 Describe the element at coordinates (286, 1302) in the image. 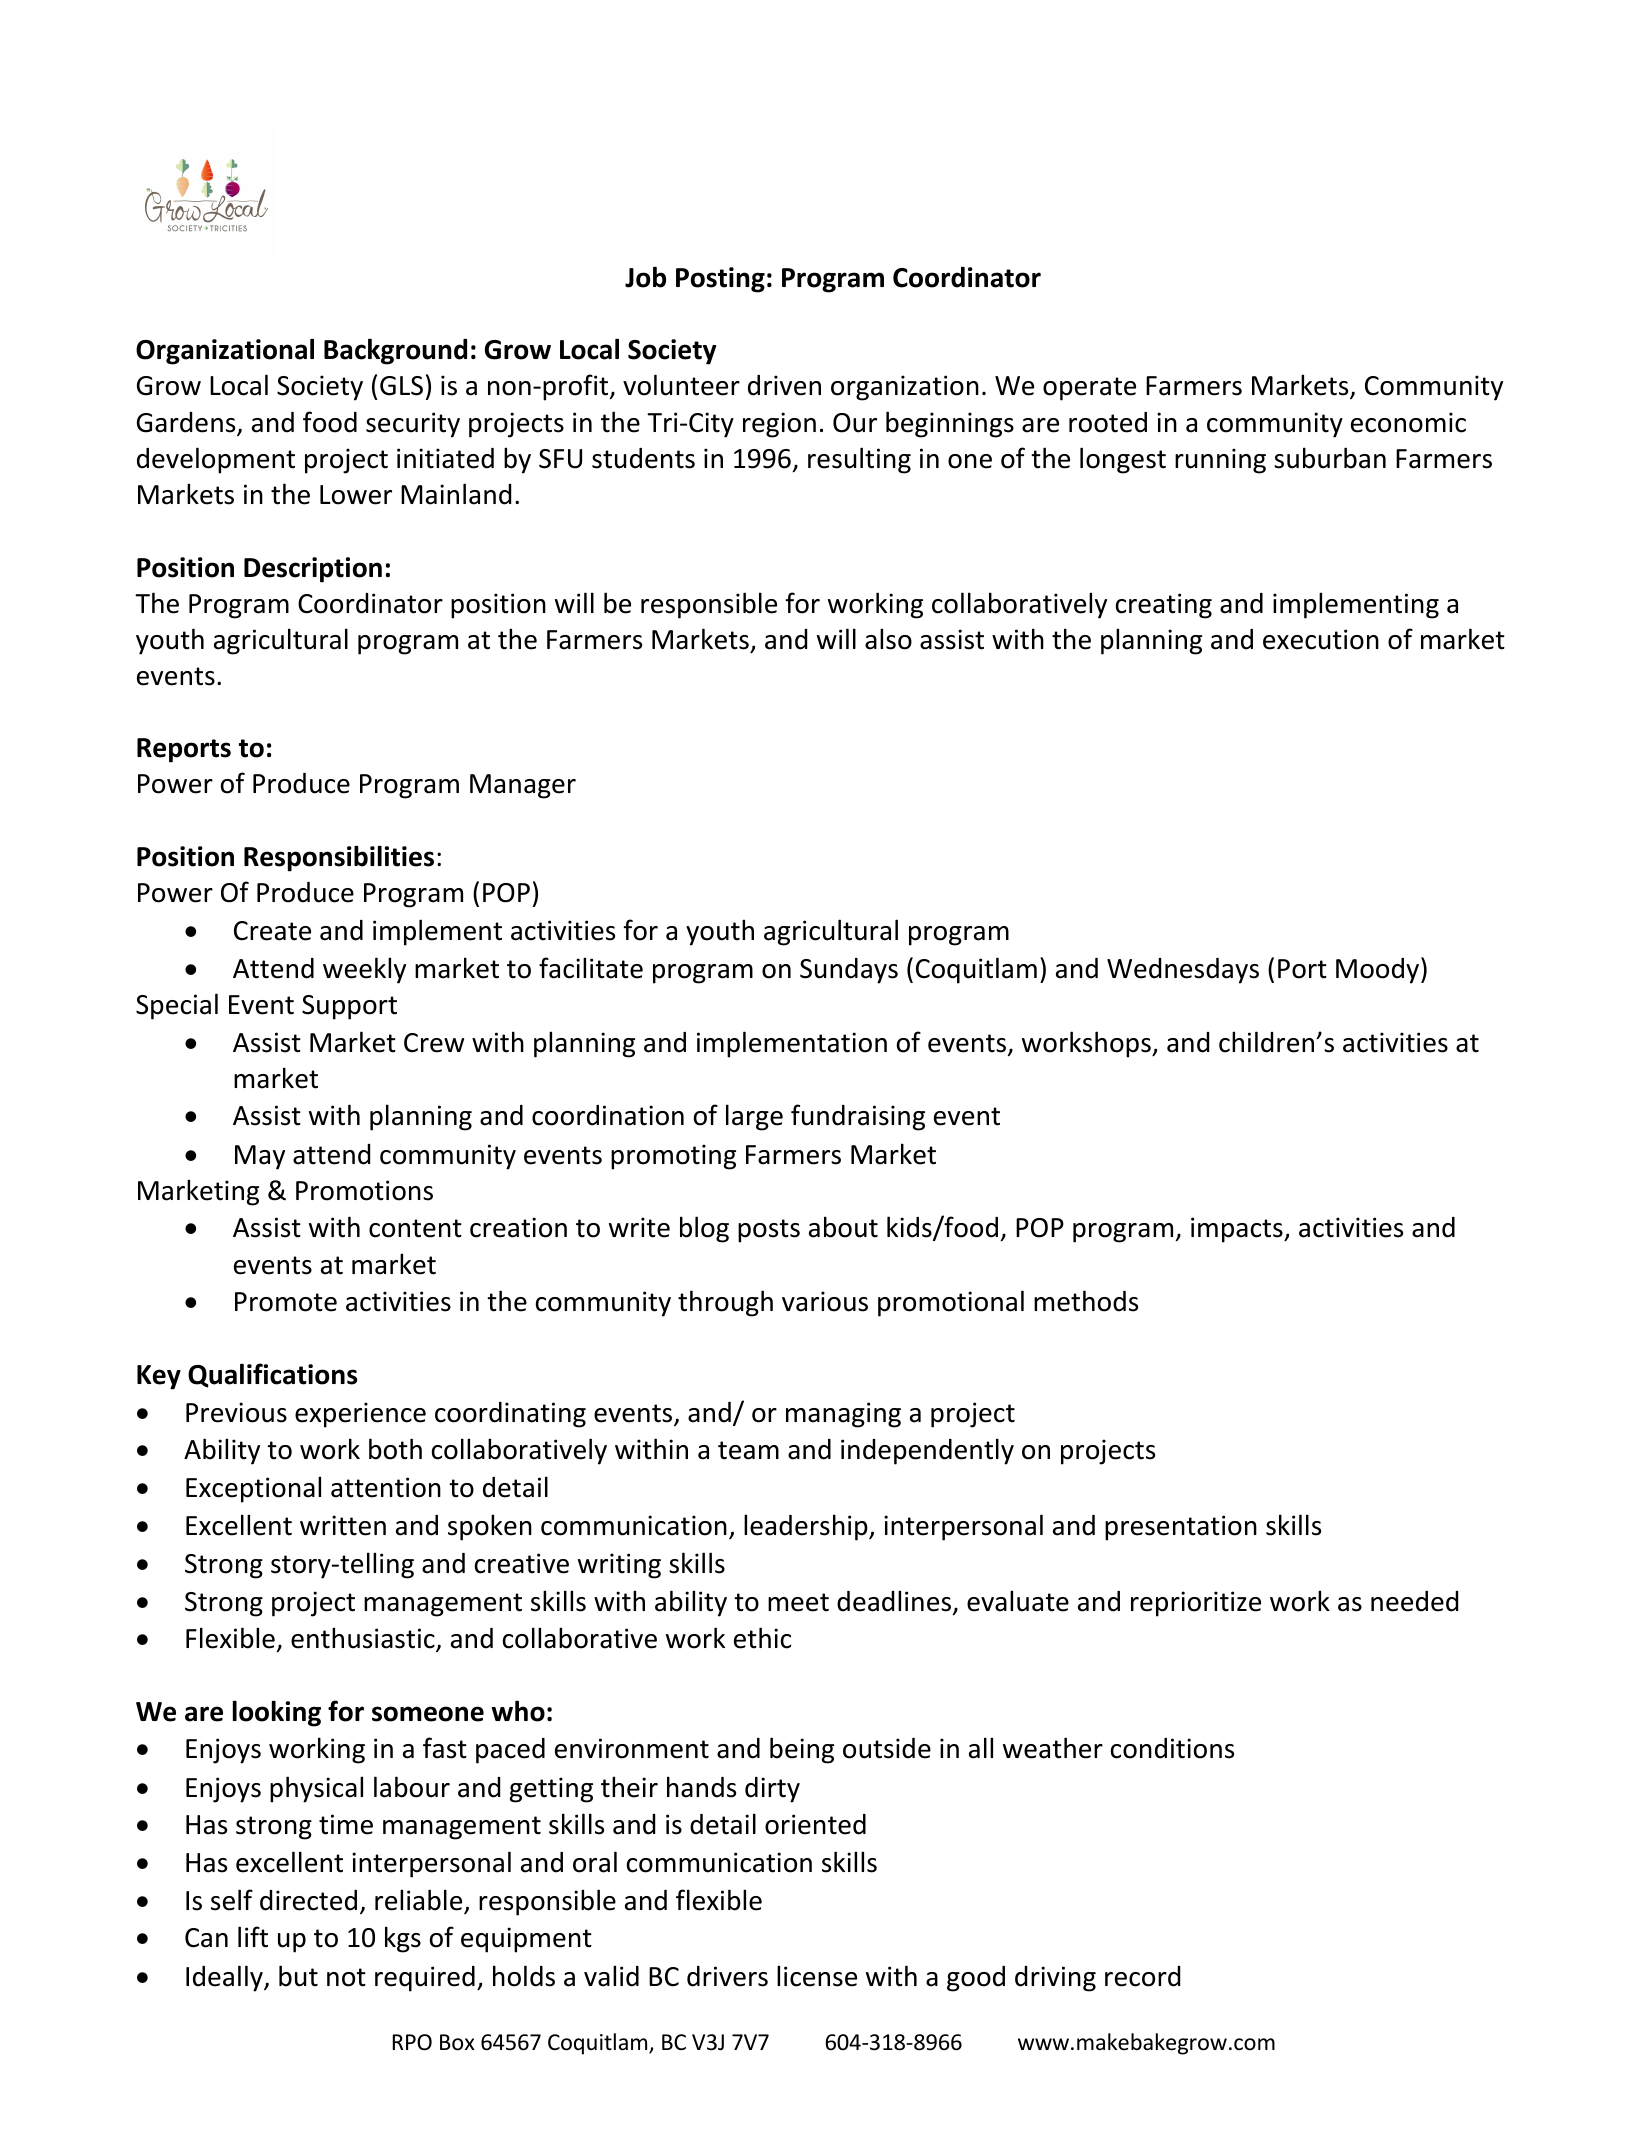

I see `Promote` at that location.
